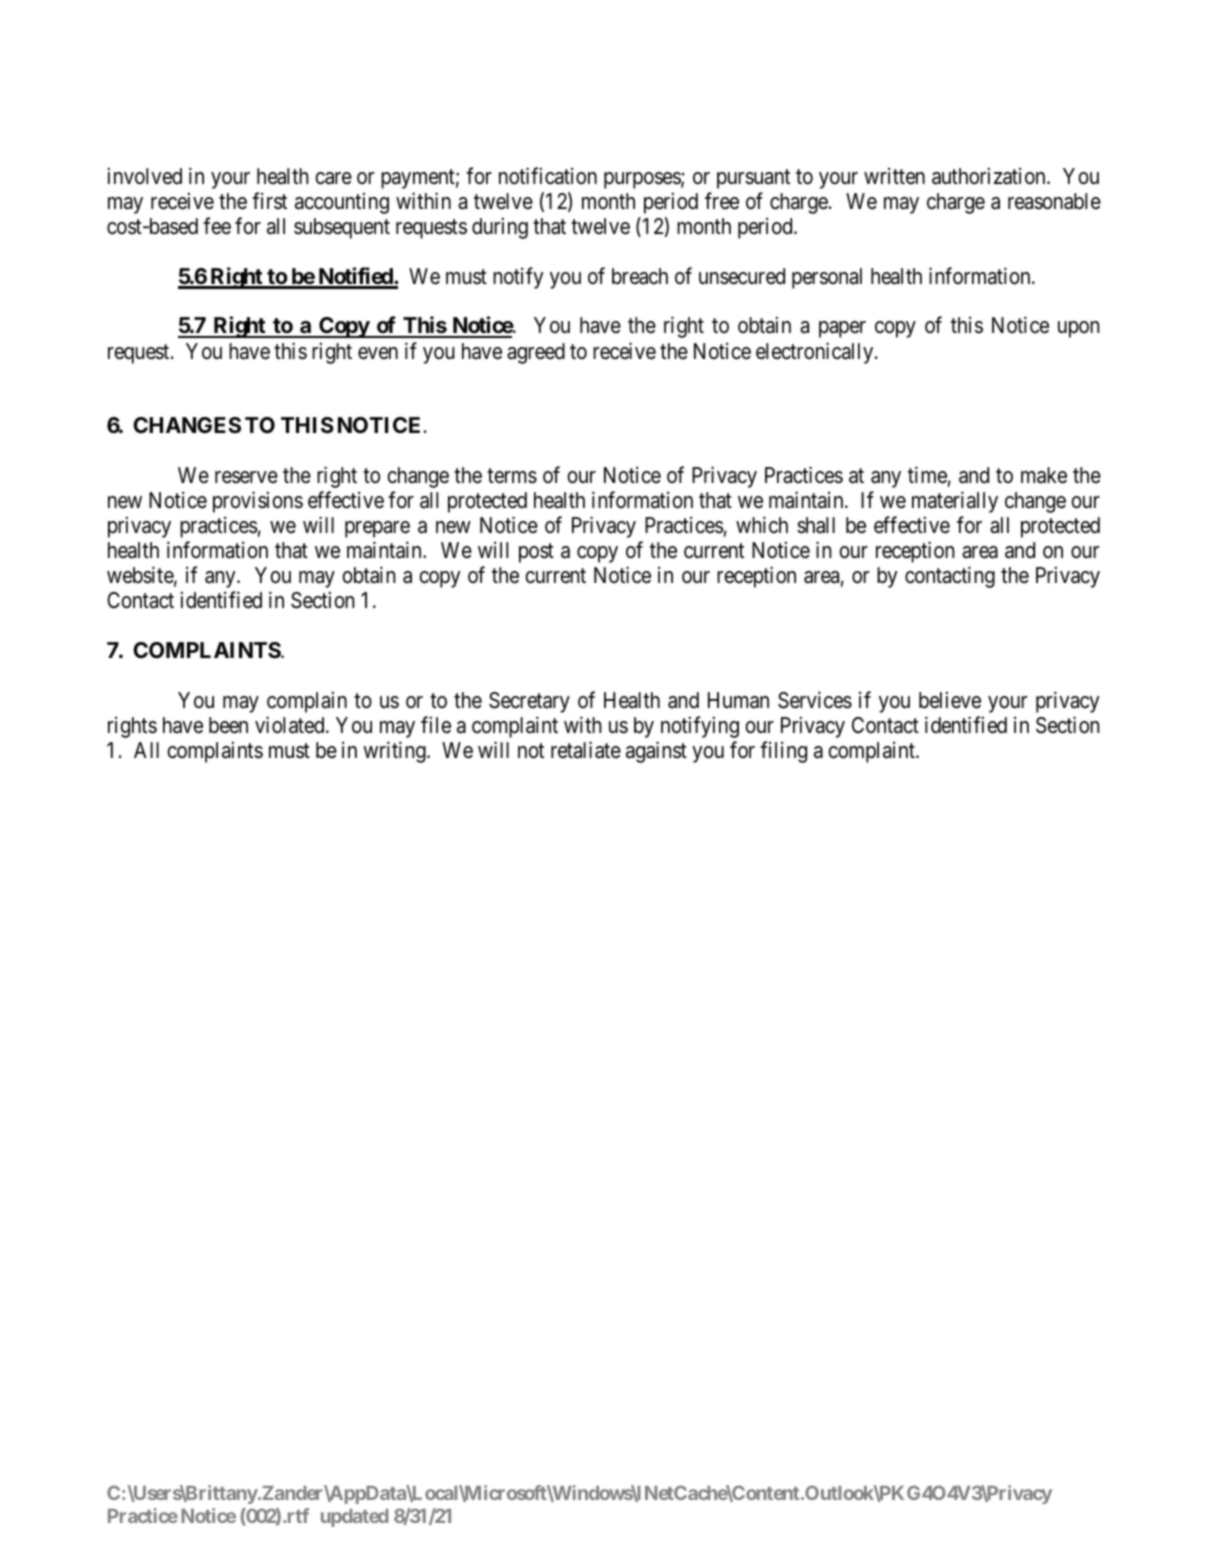 This screenshot has height=1562, width=1207. What do you see at coordinates (783, 752) in the screenshot?
I see `filing` at bounding box center [783, 752].
